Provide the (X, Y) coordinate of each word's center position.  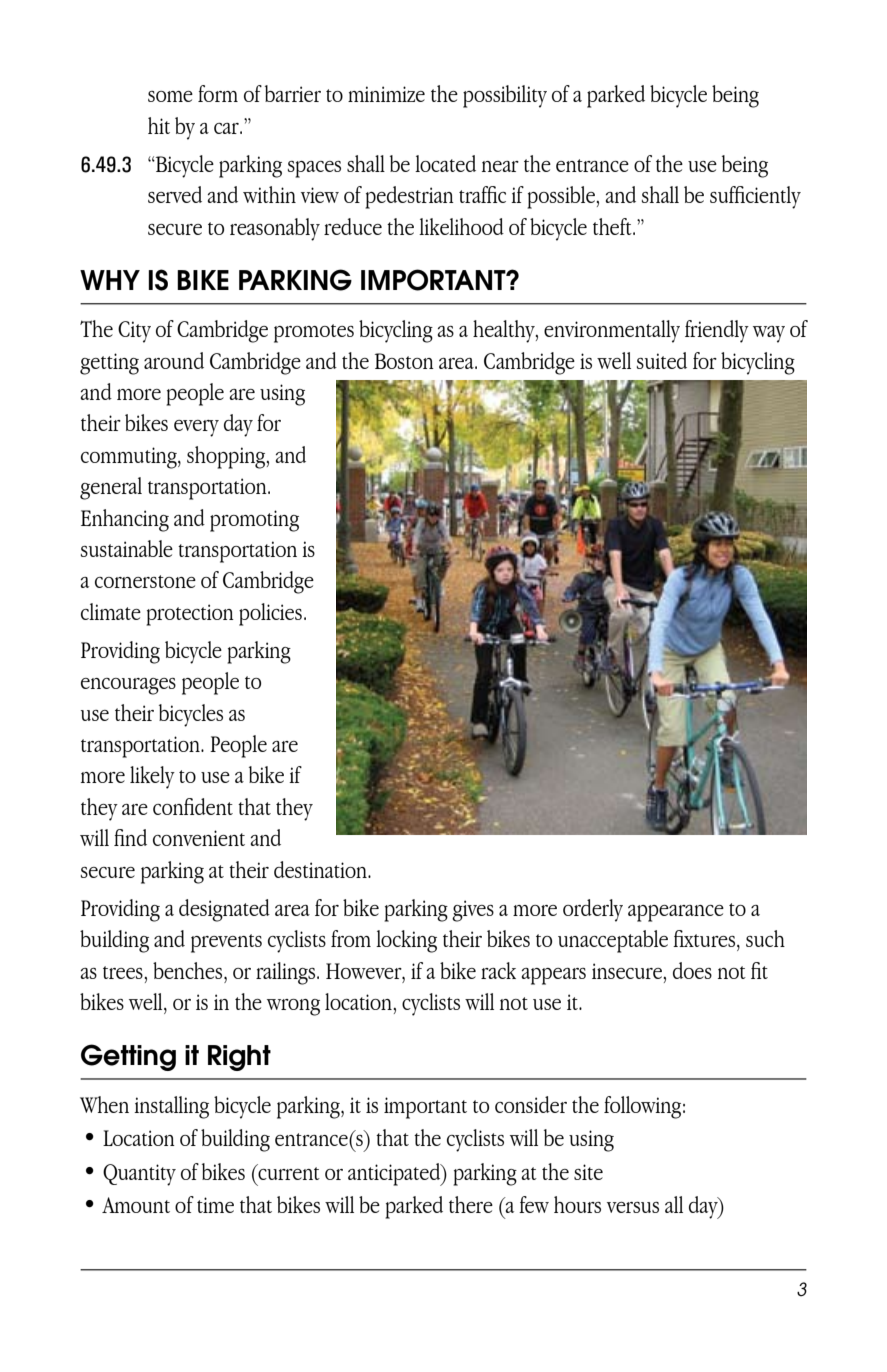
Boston (404, 361)
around (174, 360)
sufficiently (755, 197)
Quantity (139, 1175)
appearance (676, 913)
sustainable (127, 548)
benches (189, 970)
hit (159, 125)
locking (406, 941)
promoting (254, 521)
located (445, 163)
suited (662, 360)
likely (152, 777)
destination (321, 869)
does (692, 970)
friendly (717, 331)
